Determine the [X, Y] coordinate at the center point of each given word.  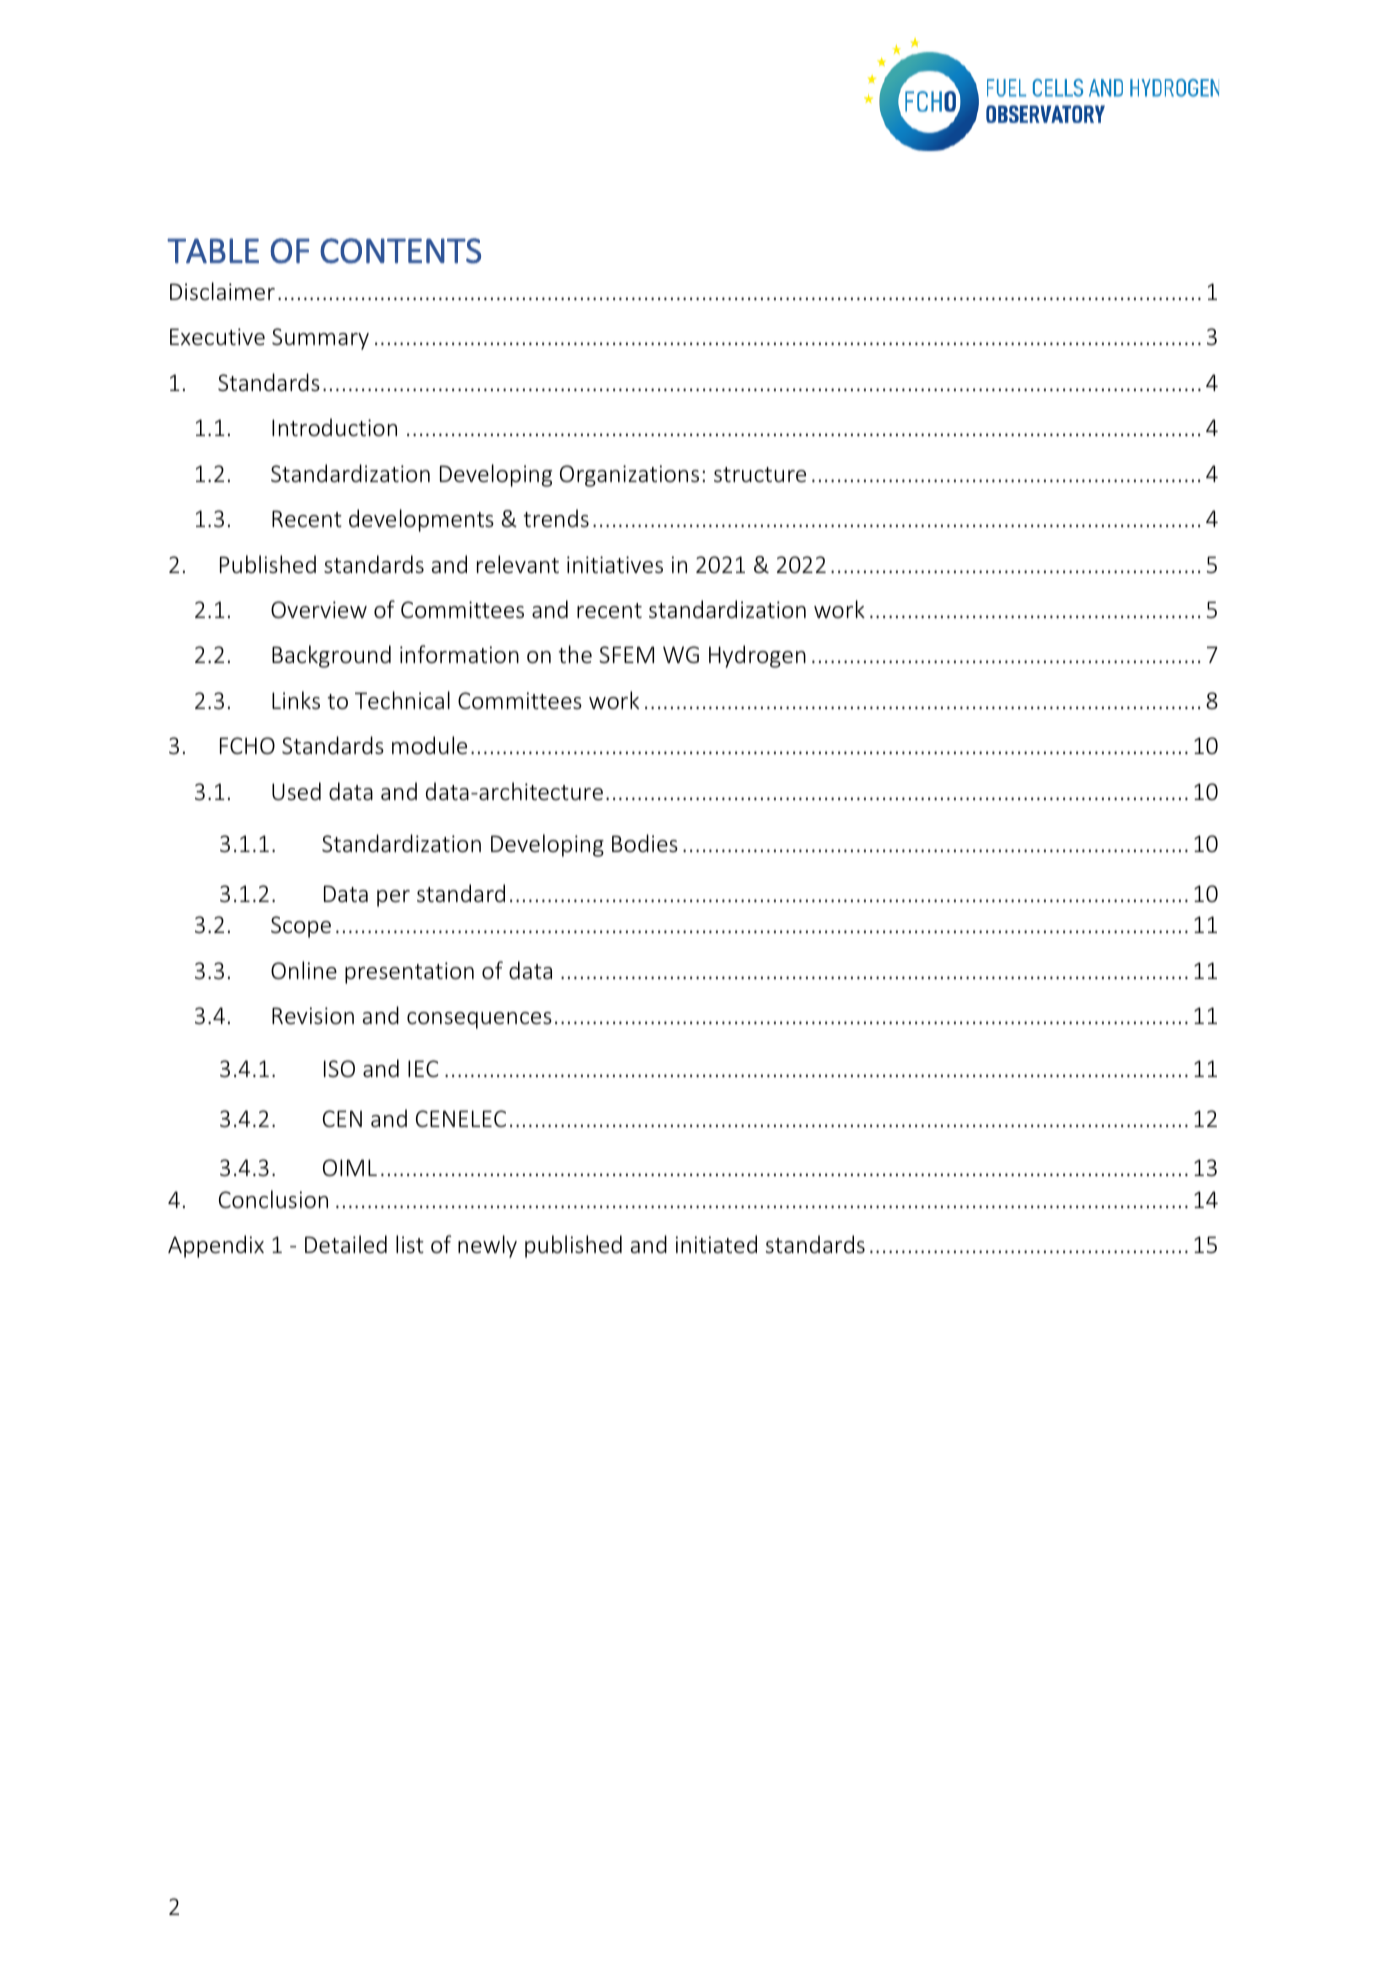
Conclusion [273, 1199]
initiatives [615, 565]
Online [304, 970]
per [393, 898]
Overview [319, 610]
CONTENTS [400, 251]
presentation [409, 973]
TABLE [213, 250]
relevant [518, 564]
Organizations [629, 476]
